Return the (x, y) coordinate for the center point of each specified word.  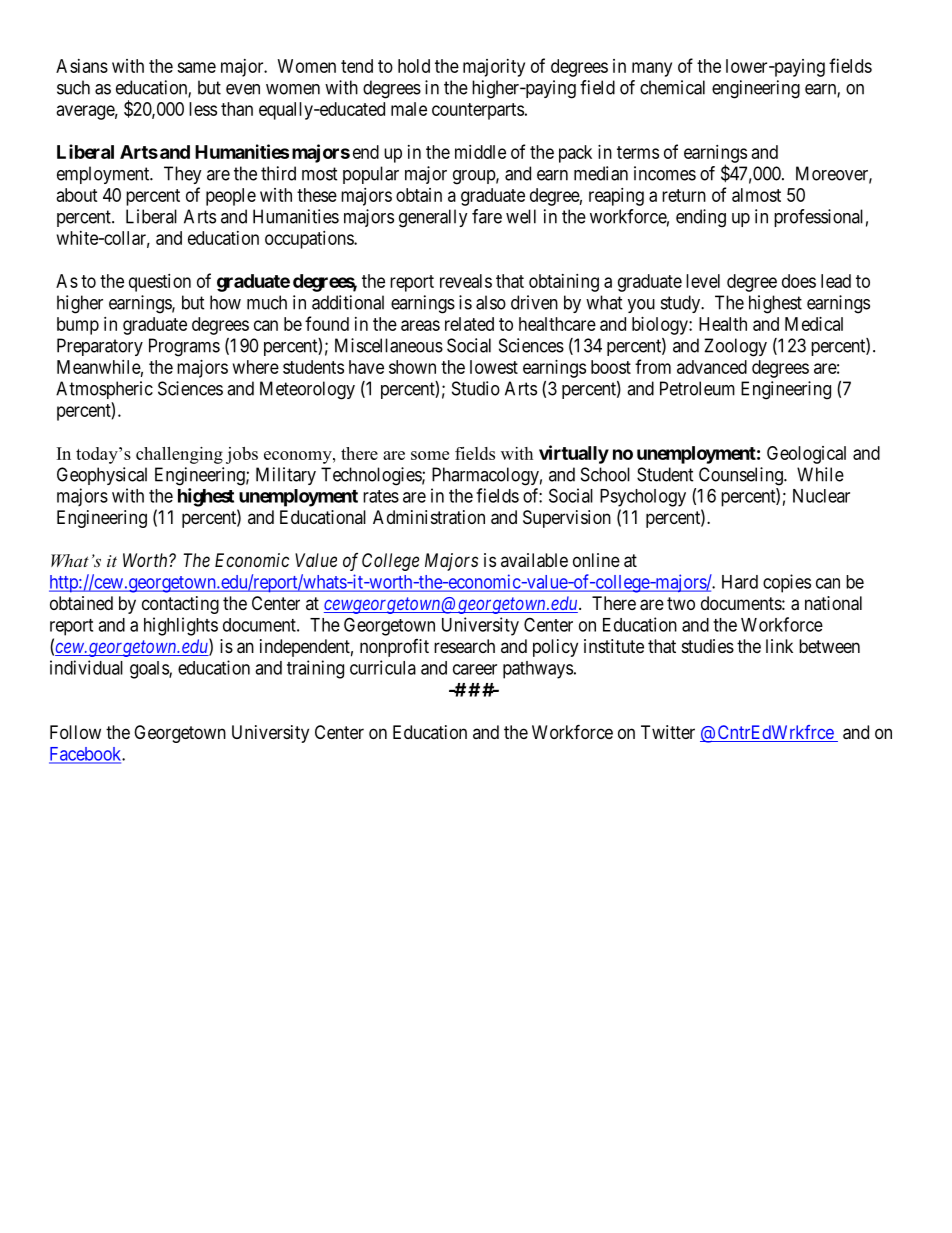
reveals (466, 281)
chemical (672, 87)
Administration (429, 517)
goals (150, 670)
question (160, 283)
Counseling (742, 476)
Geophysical (102, 476)
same (196, 67)
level (703, 281)
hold (414, 66)
